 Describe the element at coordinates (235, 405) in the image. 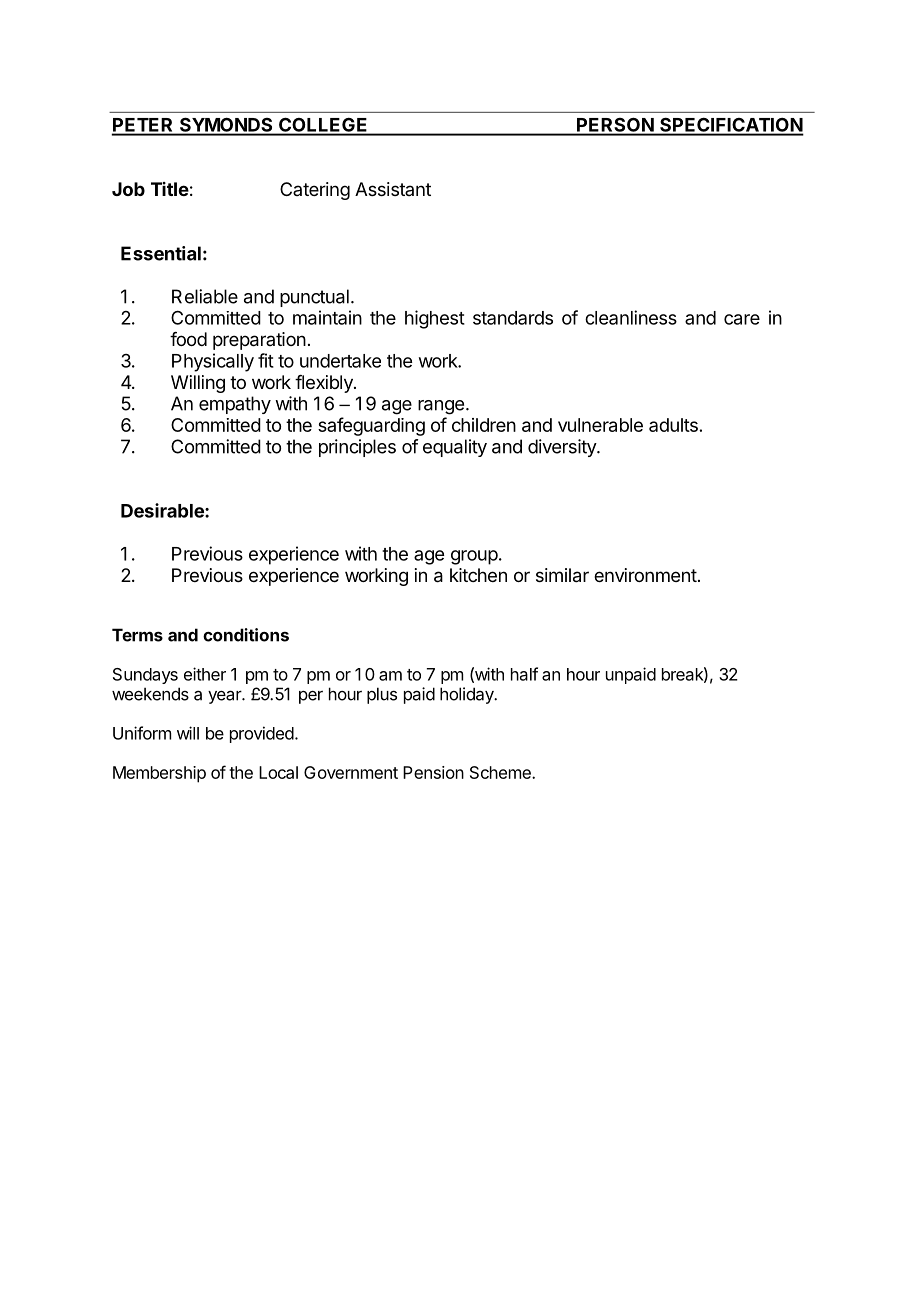

I see `empathy` at that location.
